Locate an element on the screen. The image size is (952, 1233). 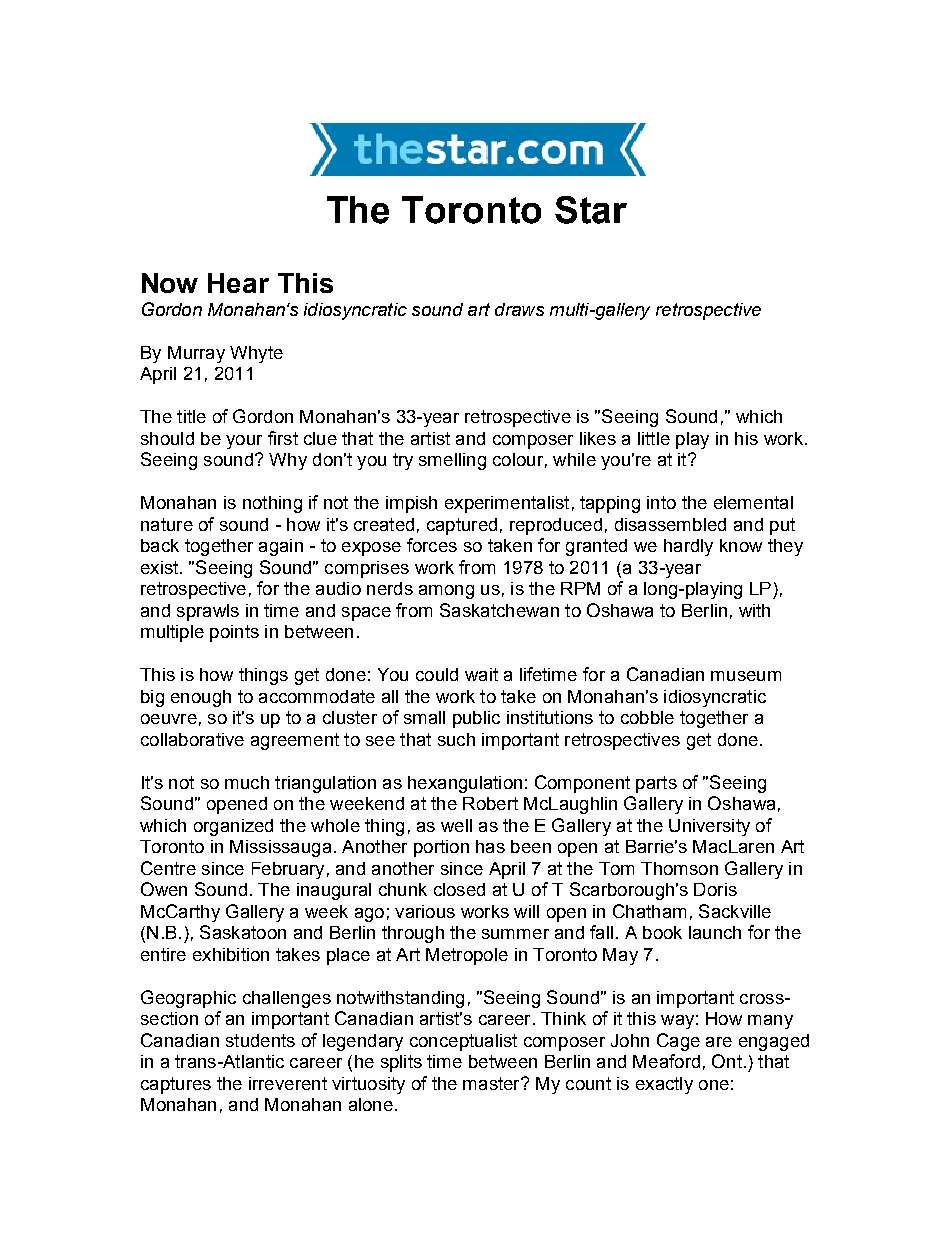
sprawls is located at coordinates (208, 612).
